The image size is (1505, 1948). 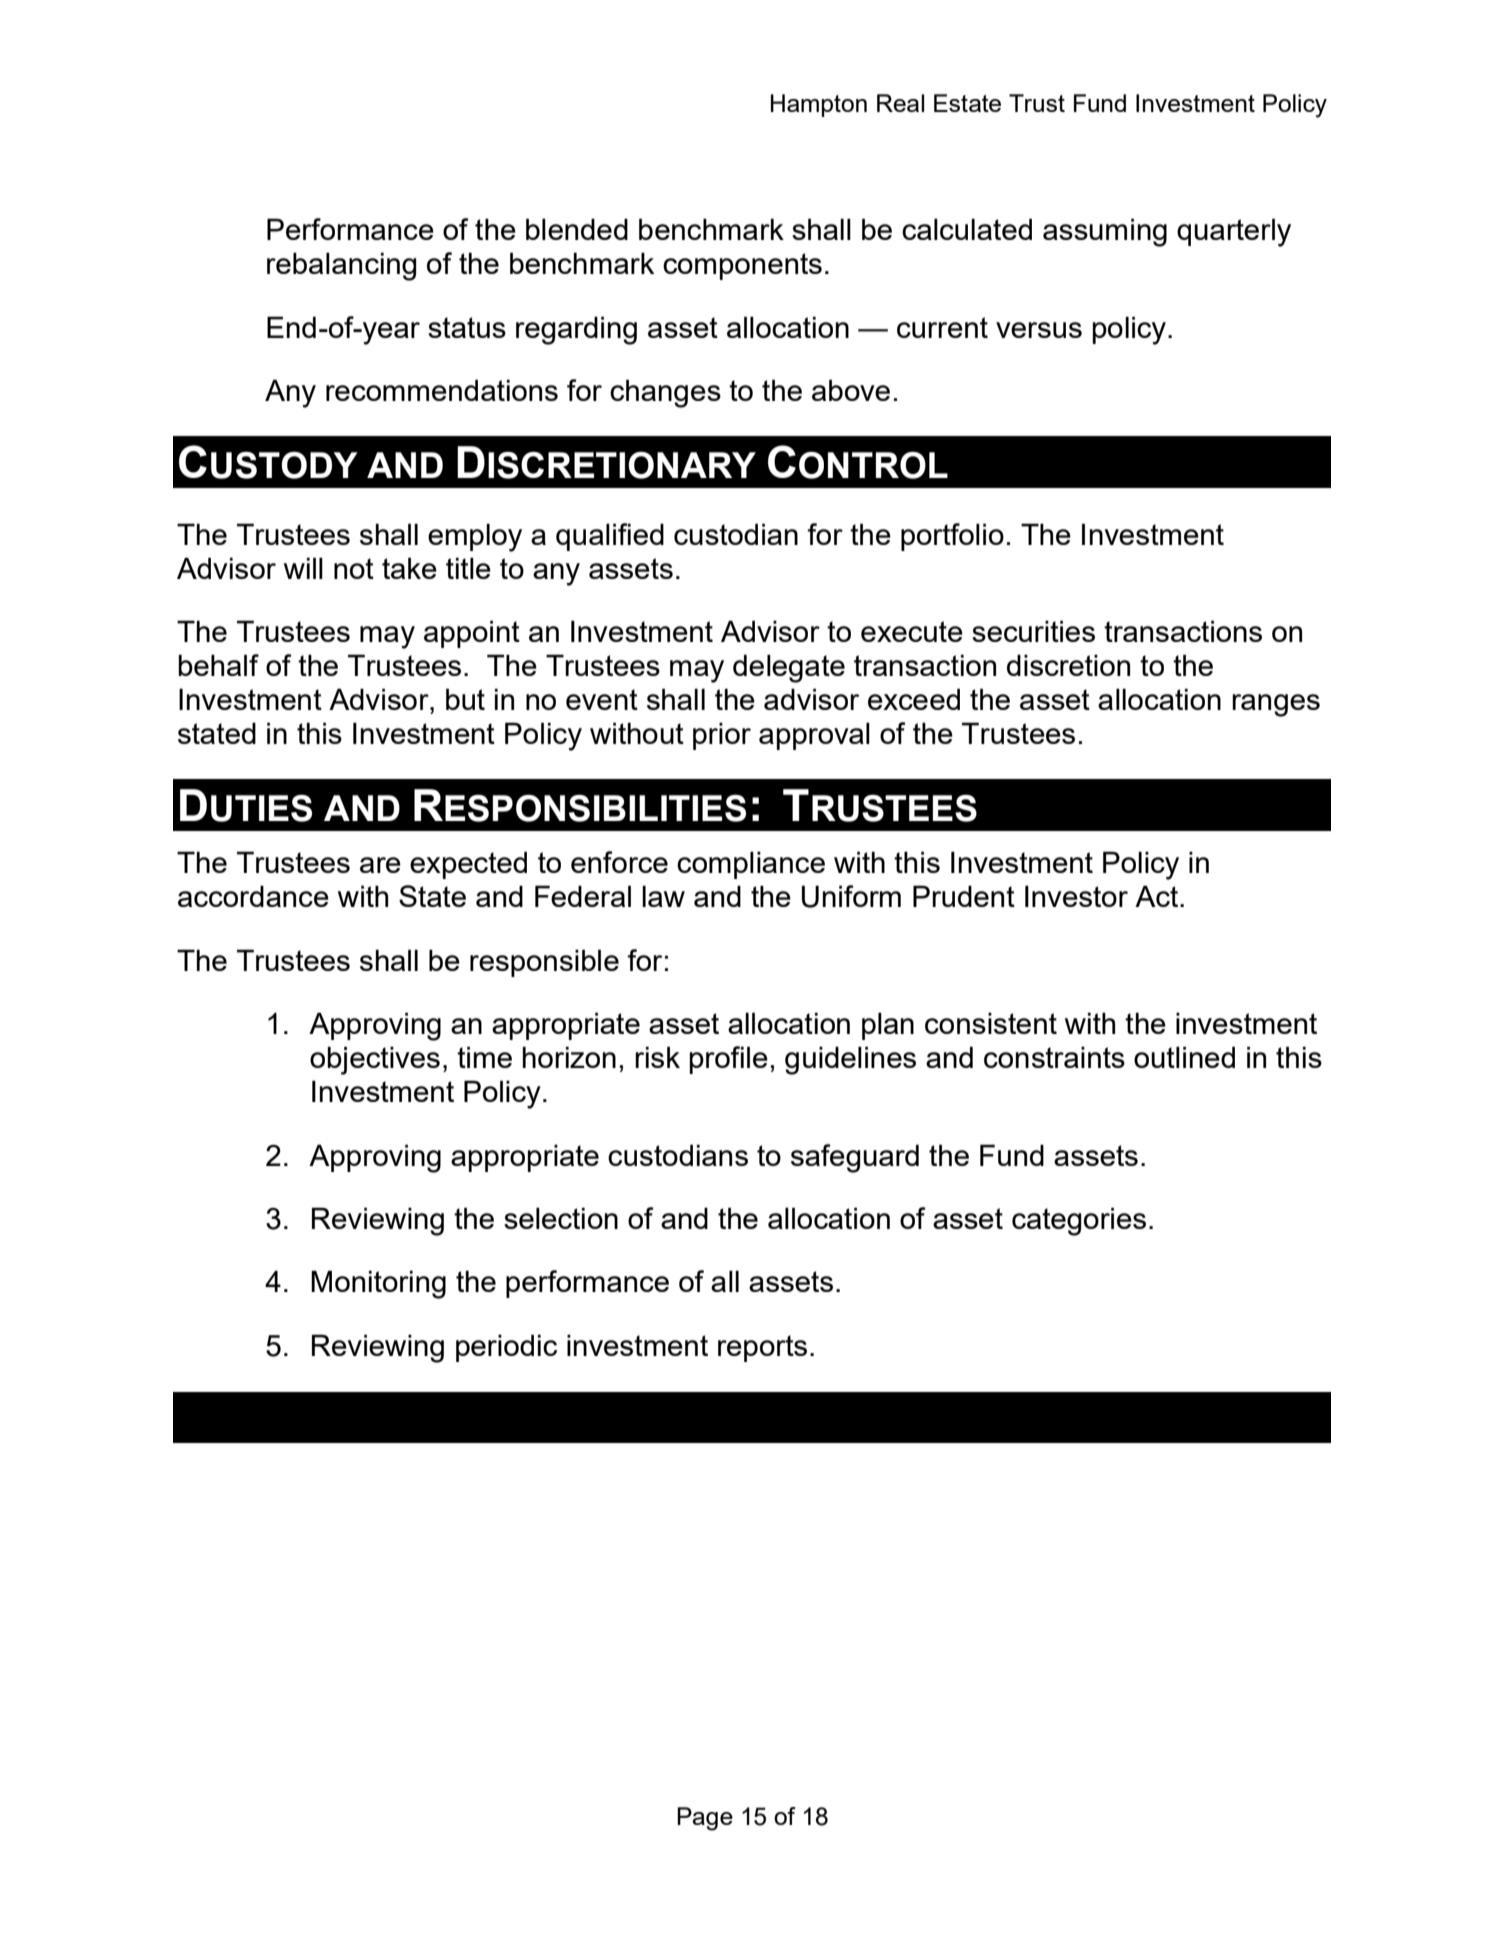 I want to click on qualified, so click(x=610, y=537).
